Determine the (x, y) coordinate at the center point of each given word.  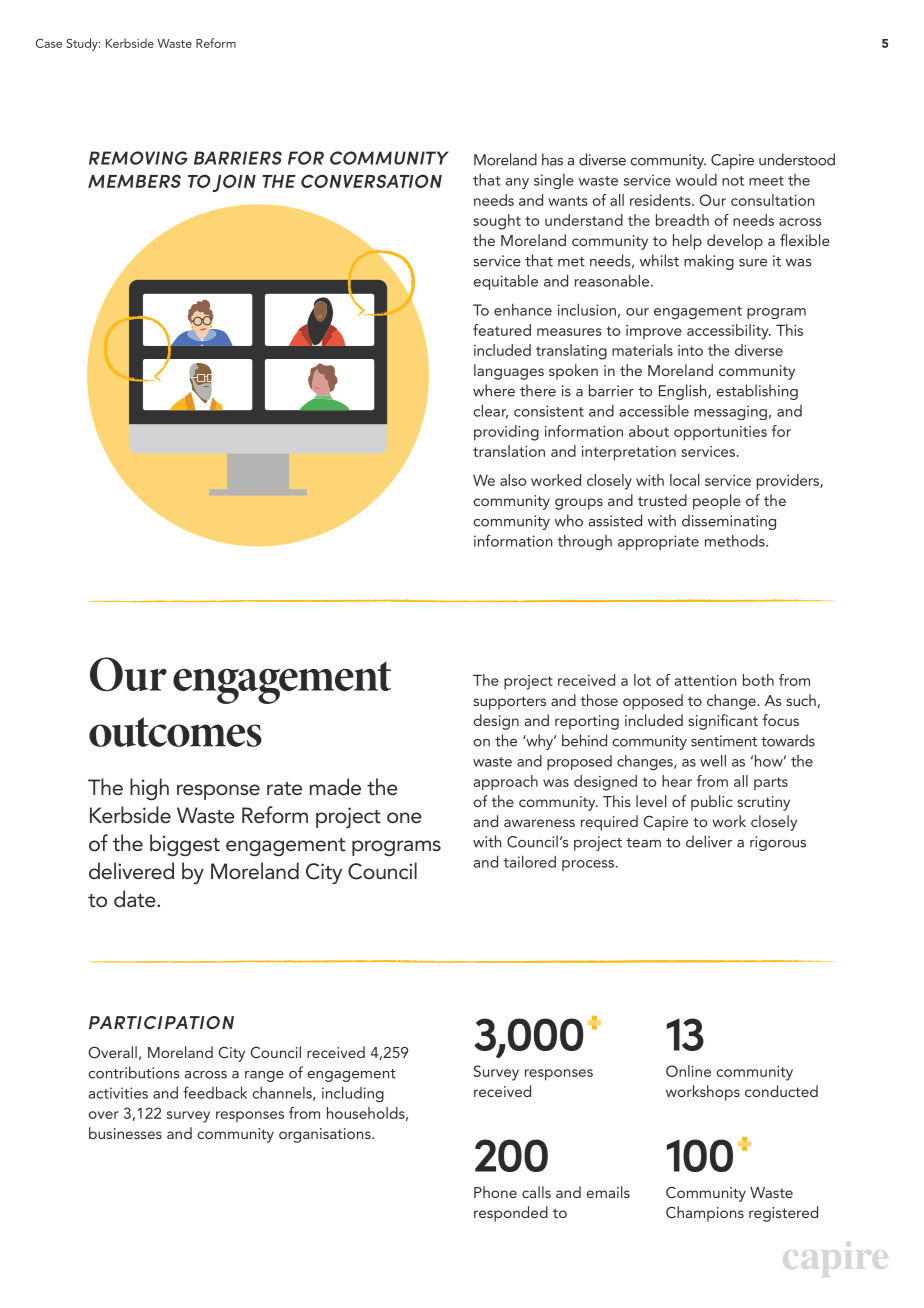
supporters (509, 703)
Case (49, 43)
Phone (495, 1192)
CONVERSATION (371, 181)
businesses (125, 1133)
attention (706, 680)
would (696, 180)
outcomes (175, 732)
